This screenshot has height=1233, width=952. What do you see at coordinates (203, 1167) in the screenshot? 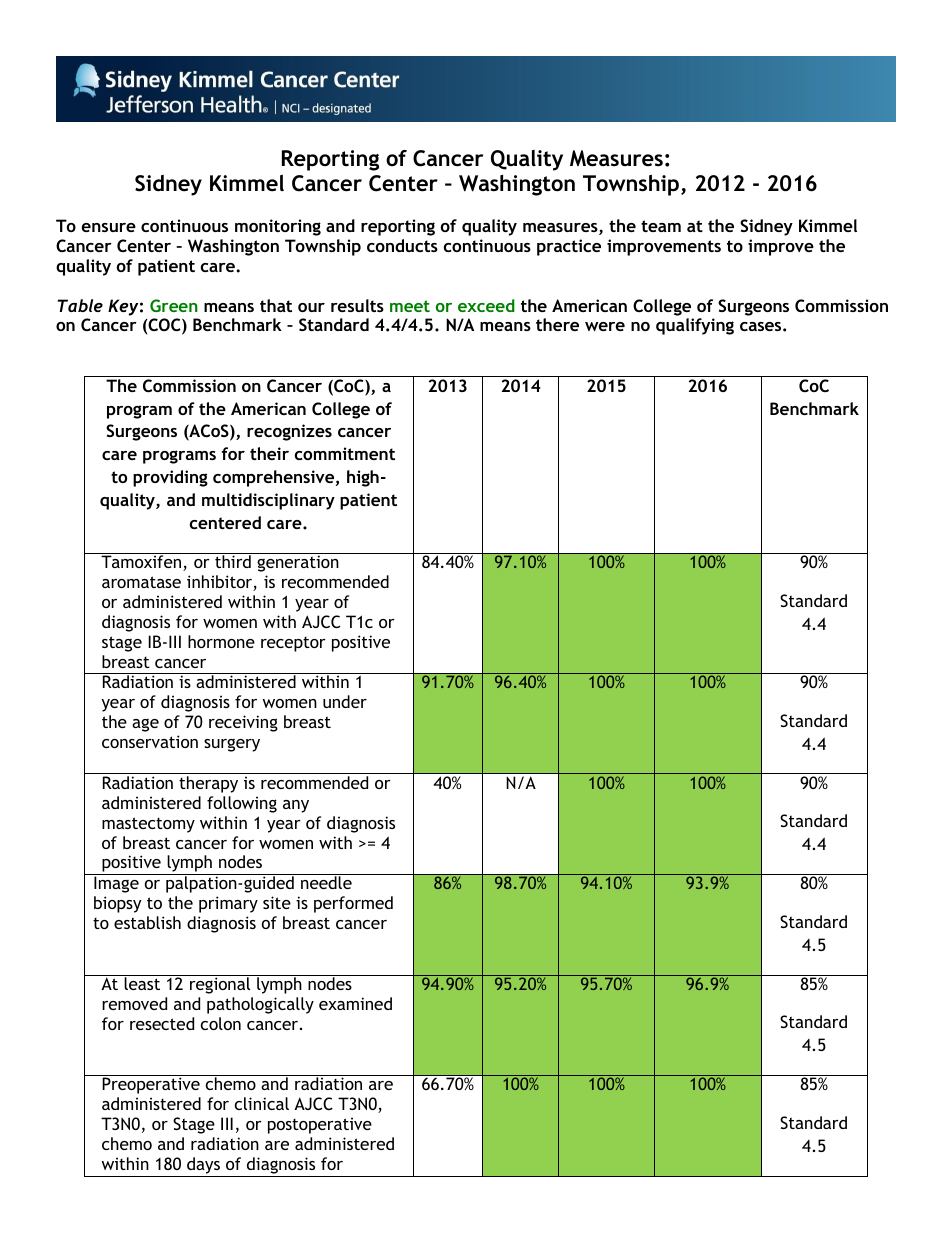
I see `days` at bounding box center [203, 1167].
